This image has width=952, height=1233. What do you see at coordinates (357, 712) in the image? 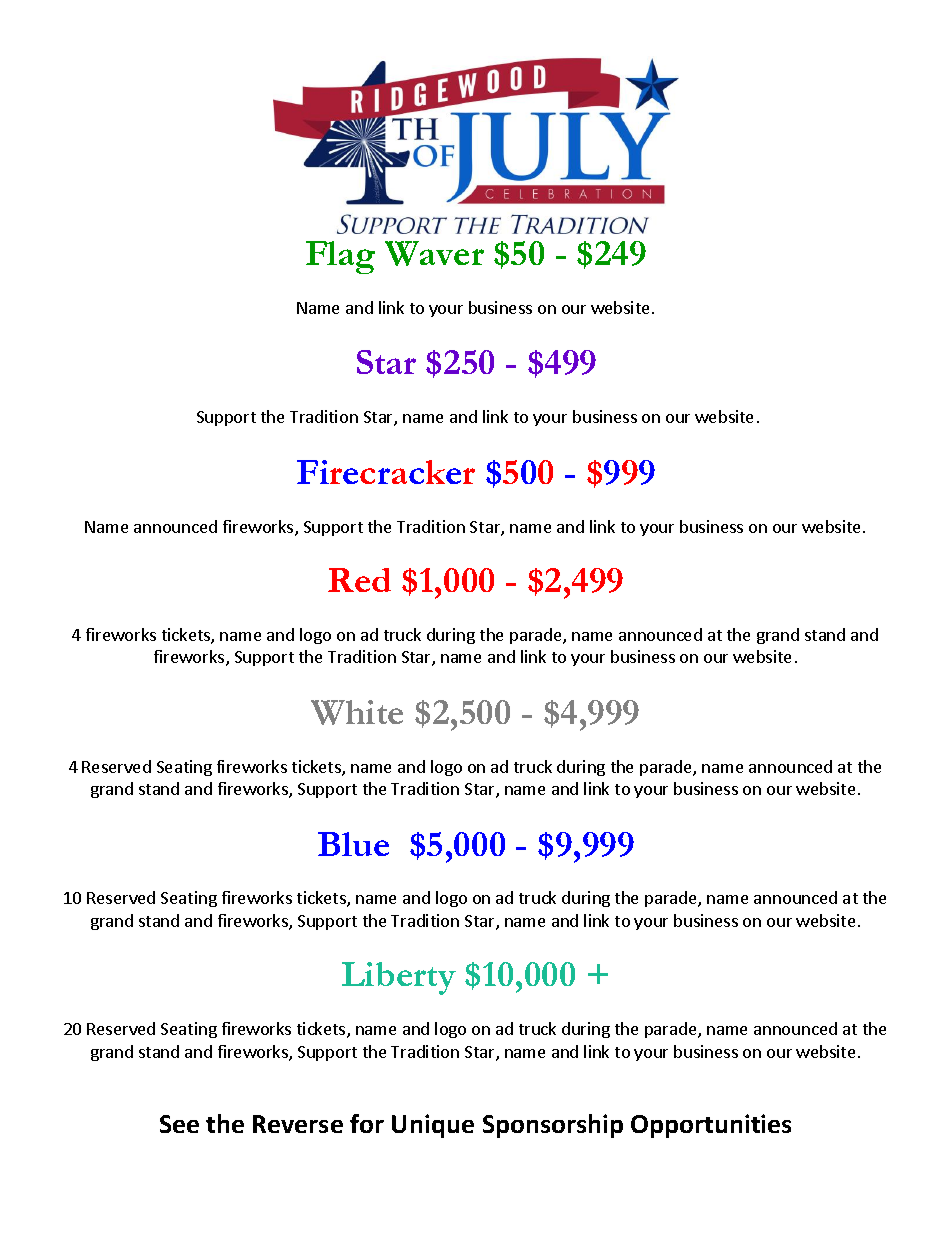
I see `White` at bounding box center [357, 712].
